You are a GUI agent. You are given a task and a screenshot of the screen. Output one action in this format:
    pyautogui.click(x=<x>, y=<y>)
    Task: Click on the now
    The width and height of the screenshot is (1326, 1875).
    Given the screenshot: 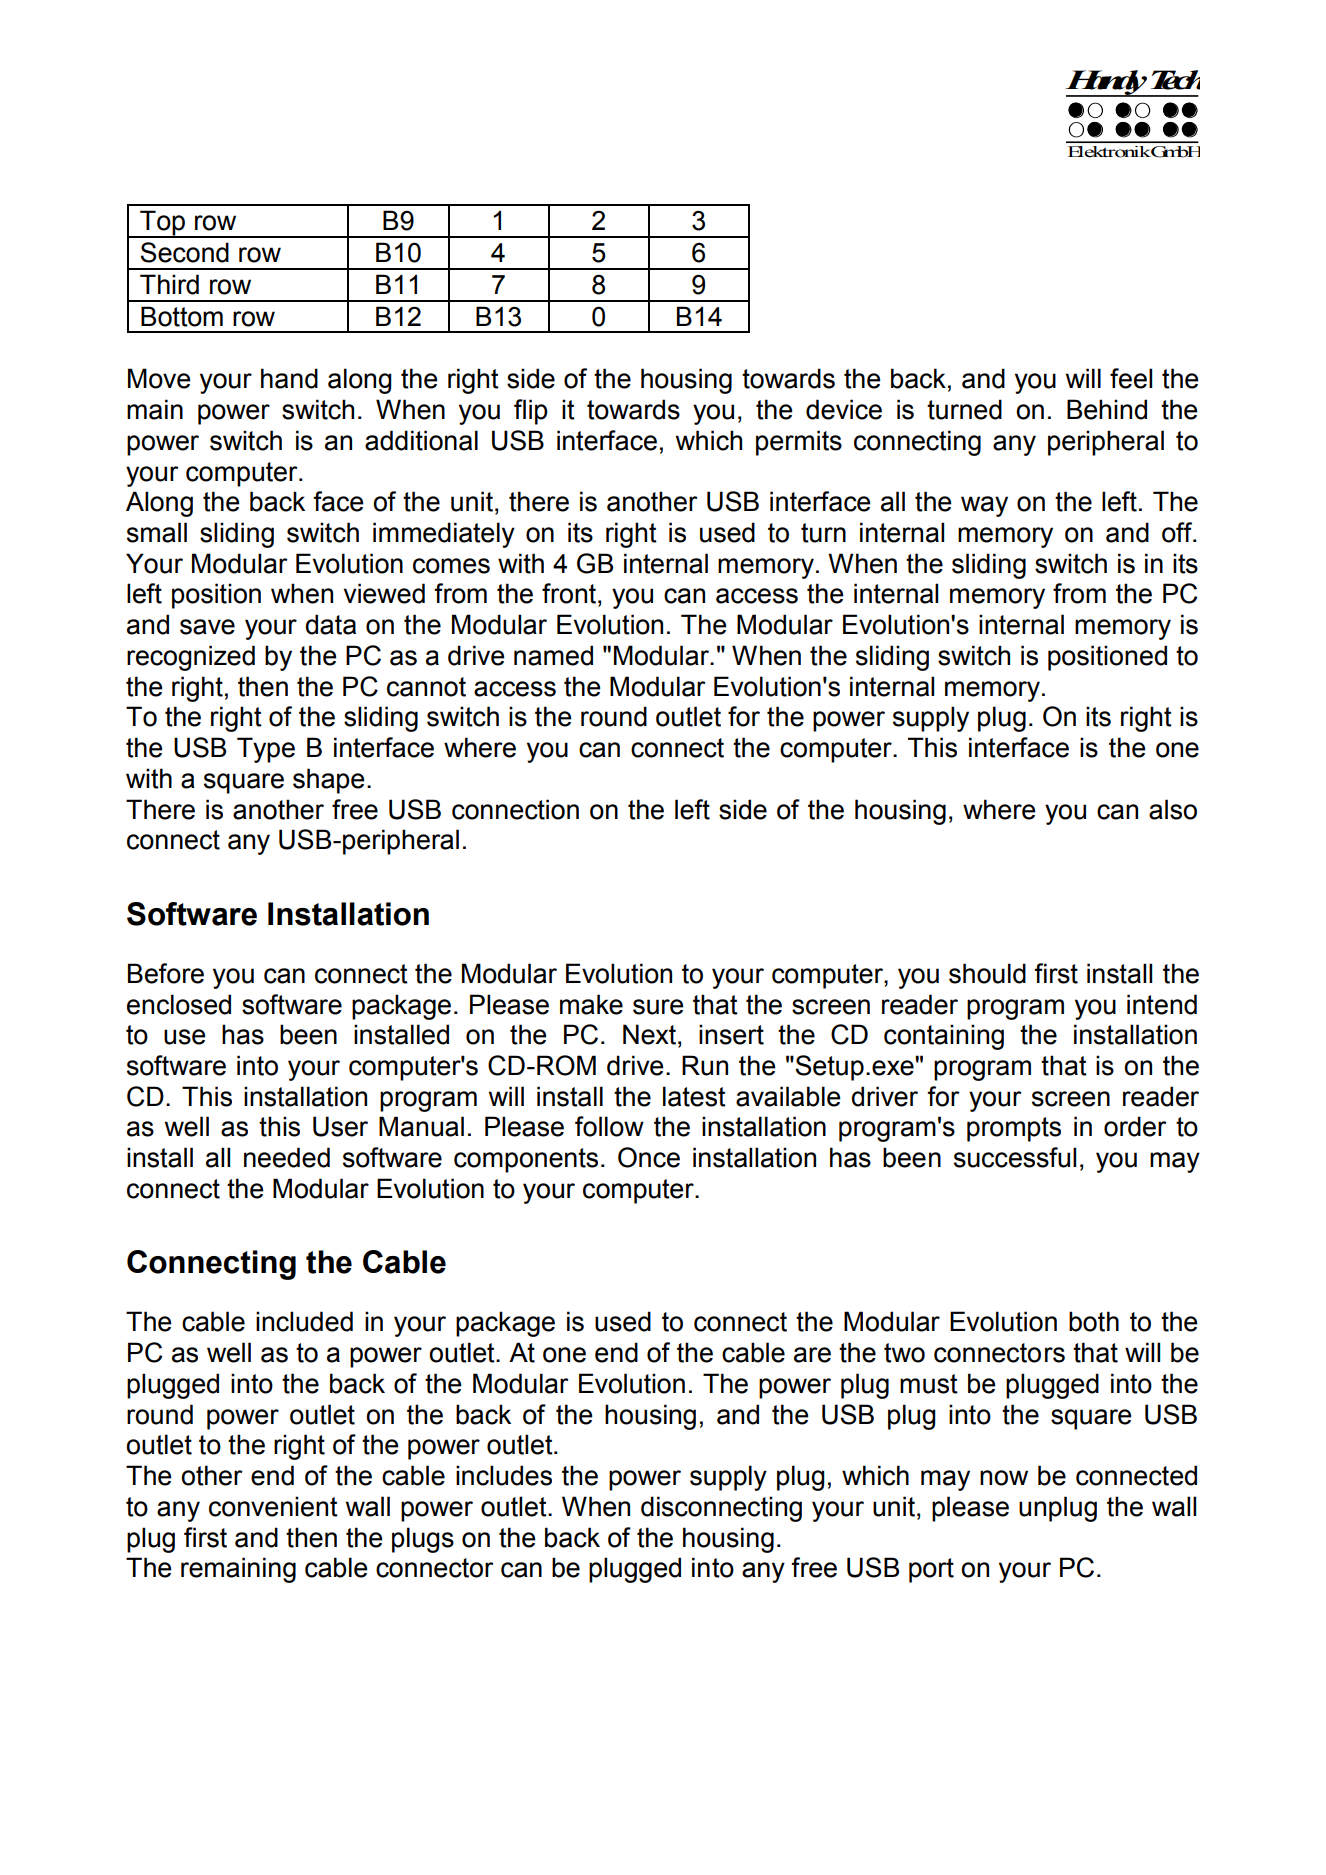 What is the action you would take?
    pyautogui.click(x=1004, y=1478)
